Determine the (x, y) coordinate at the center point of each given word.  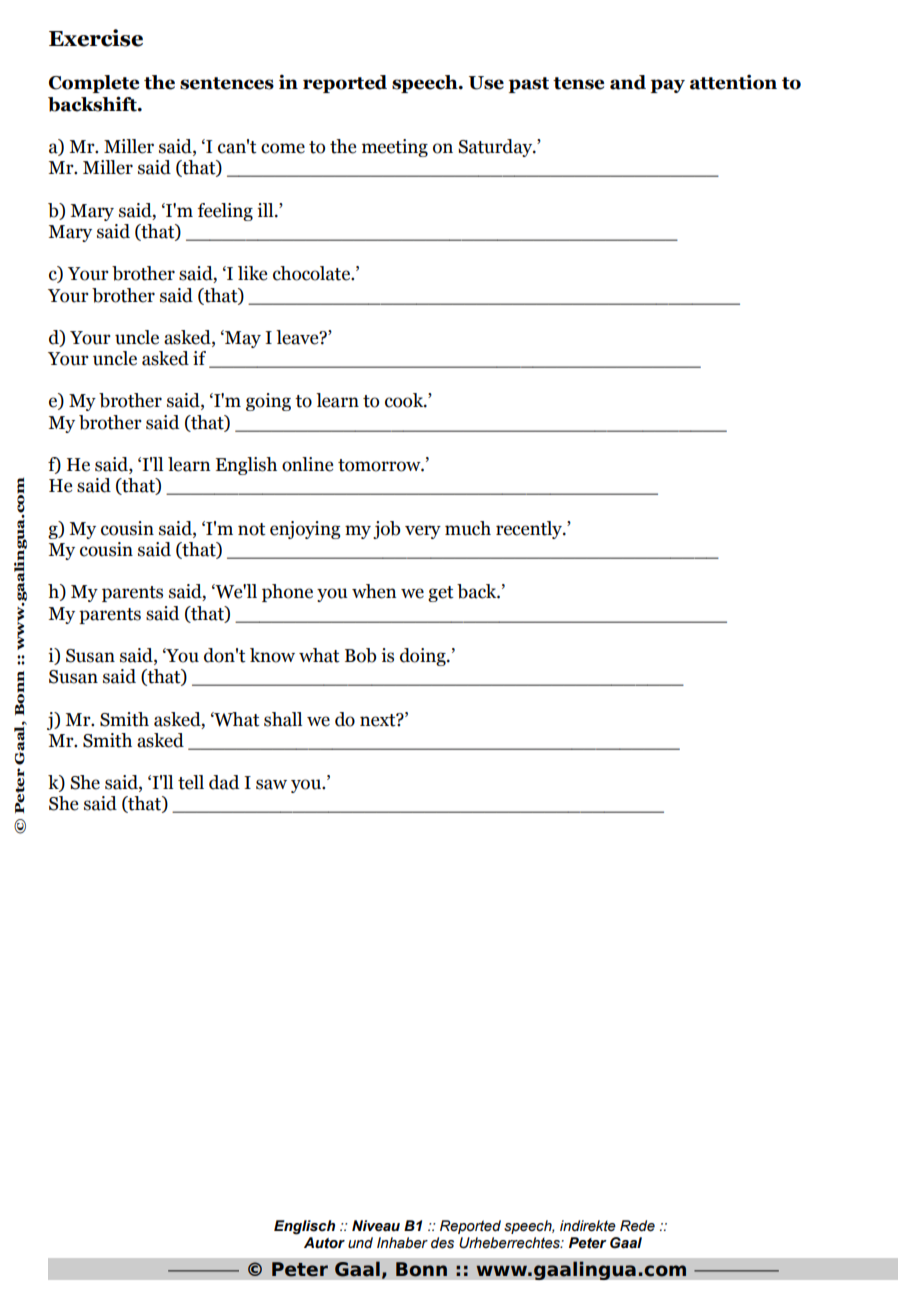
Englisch (304, 1227)
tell (191, 782)
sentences (227, 83)
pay (668, 86)
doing (424, 657)
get (441, 594)
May (242, 339)
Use (486, 83)
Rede (637, 1226)
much (468, 528)
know (272, 655)
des (442, 1243)
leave (298, 337)
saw (271, 784)
